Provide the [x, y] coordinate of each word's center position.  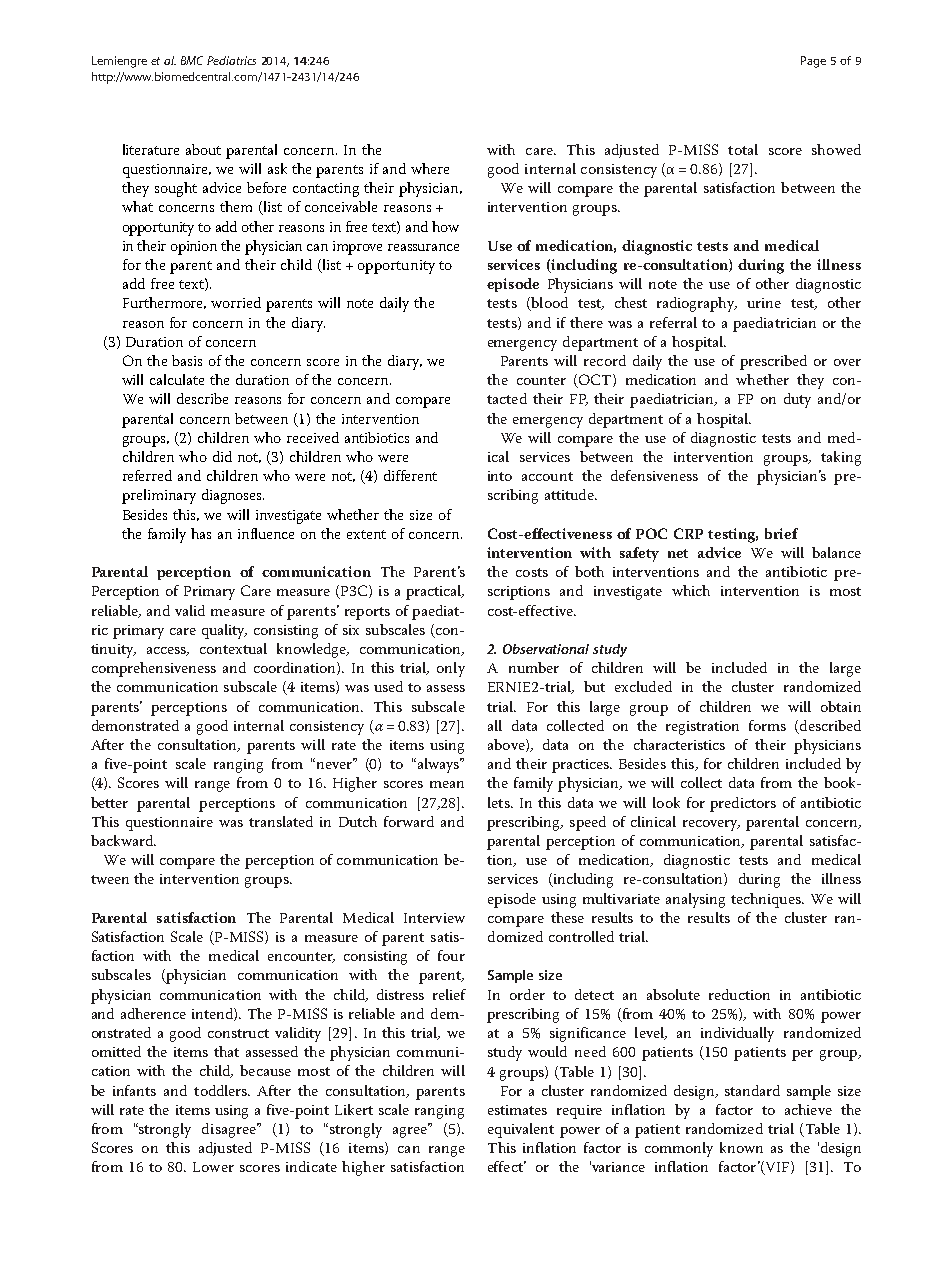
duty [797, 400]
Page [813, 62]
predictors [743, 804]
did [222, 456]
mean [447, 784]
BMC [192, 60]
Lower [213, 1167]
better [109, 802]
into [500, 476]
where [430, 168]
